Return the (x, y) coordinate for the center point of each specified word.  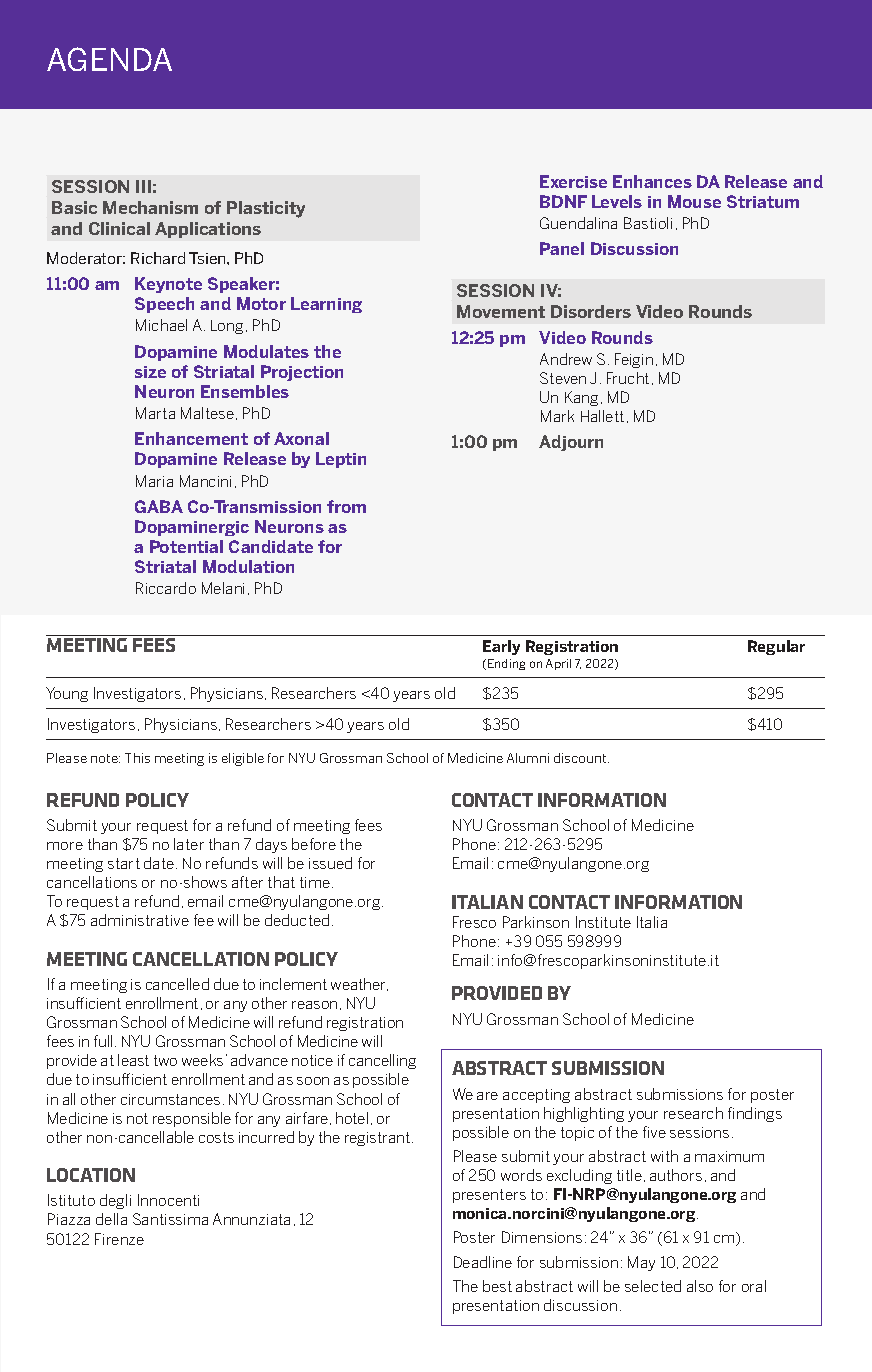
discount (581, 758)
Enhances (652, 181)
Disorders (591, 311)
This (137, 758)
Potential (186, 546)
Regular (776, 647)
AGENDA (109, 59)
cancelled (177, 984)
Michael (161, 325)
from (346, 506)
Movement (501, 311)
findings (755, 1114)
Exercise (573, 181)
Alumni (528, 758)
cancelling (382, 1061)
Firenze (119, 1239)
